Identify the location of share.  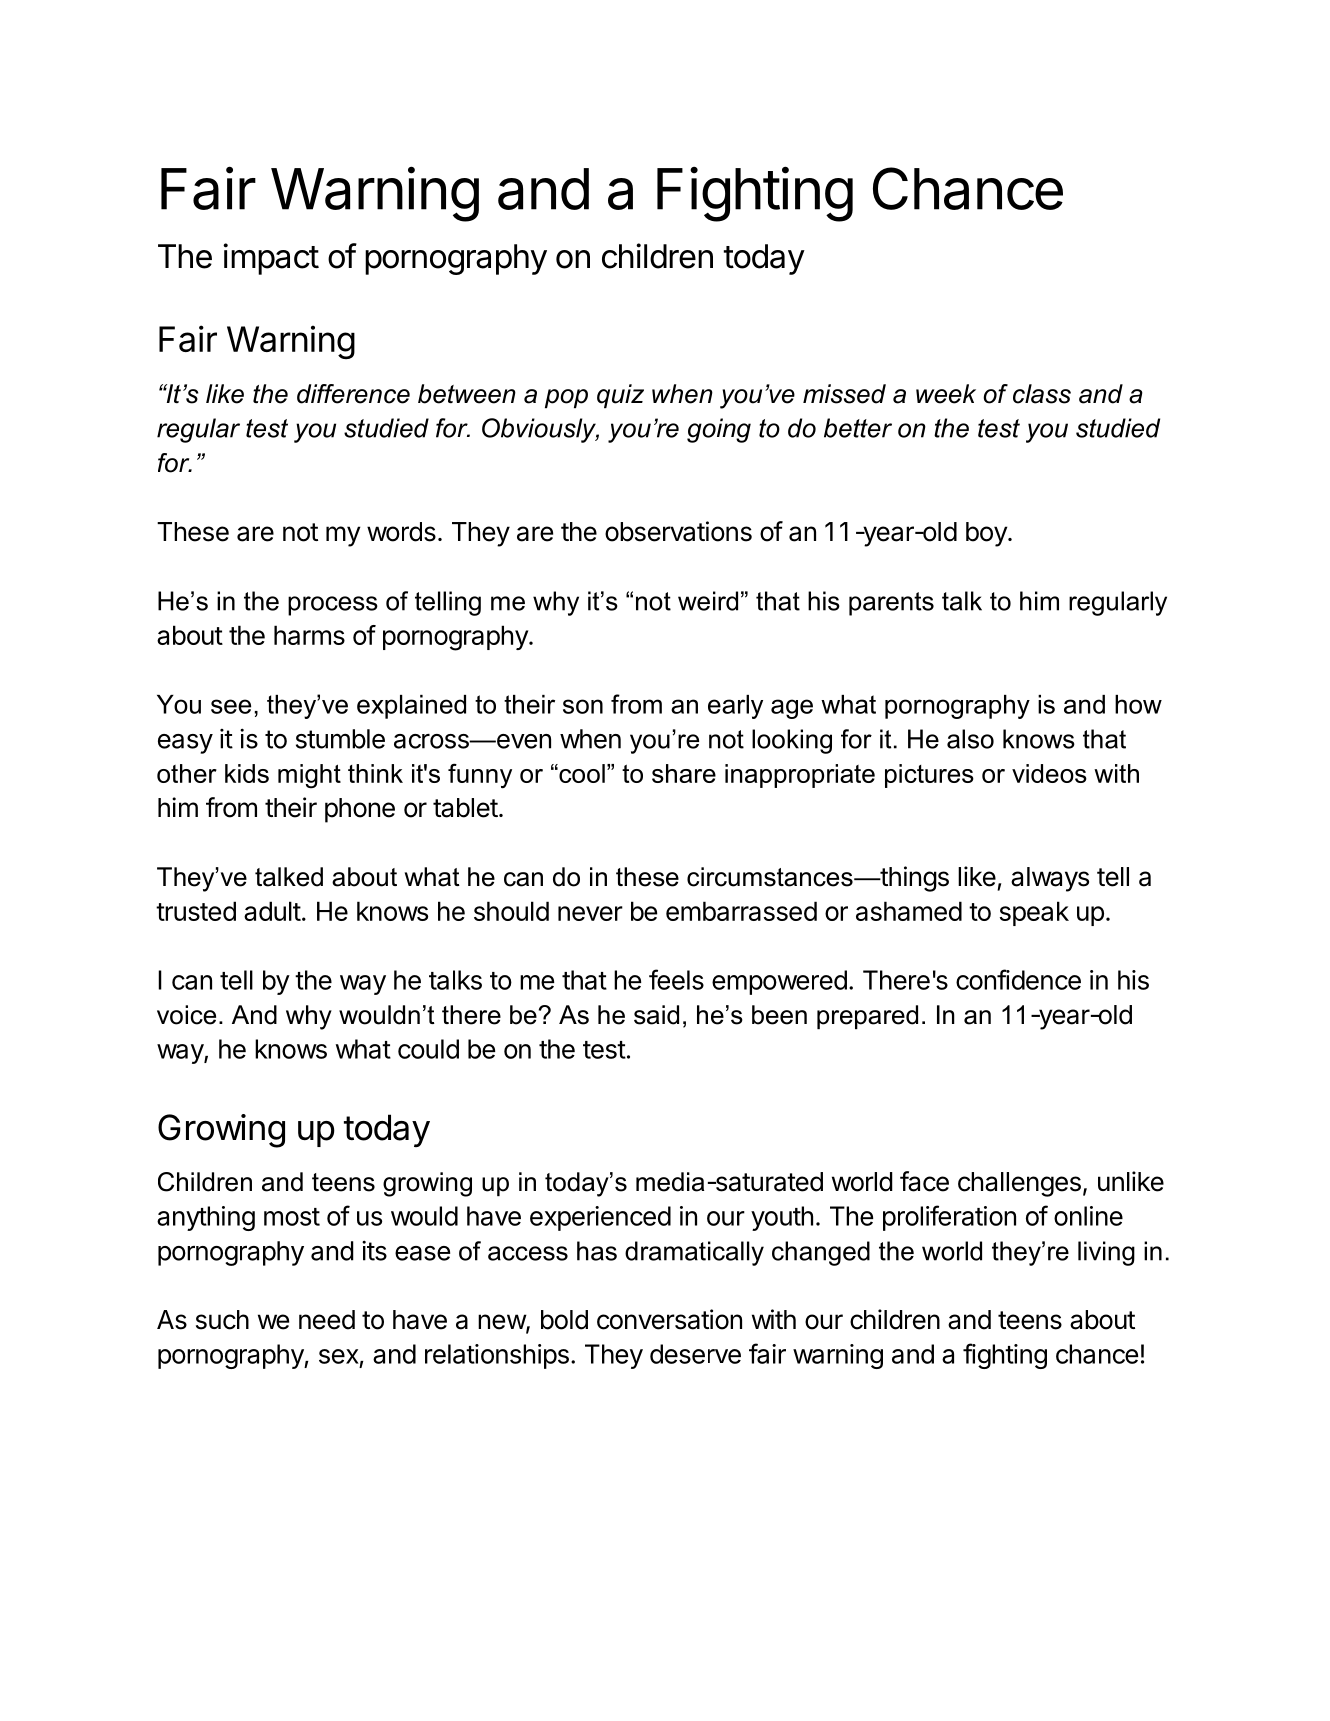
(684, 773).
